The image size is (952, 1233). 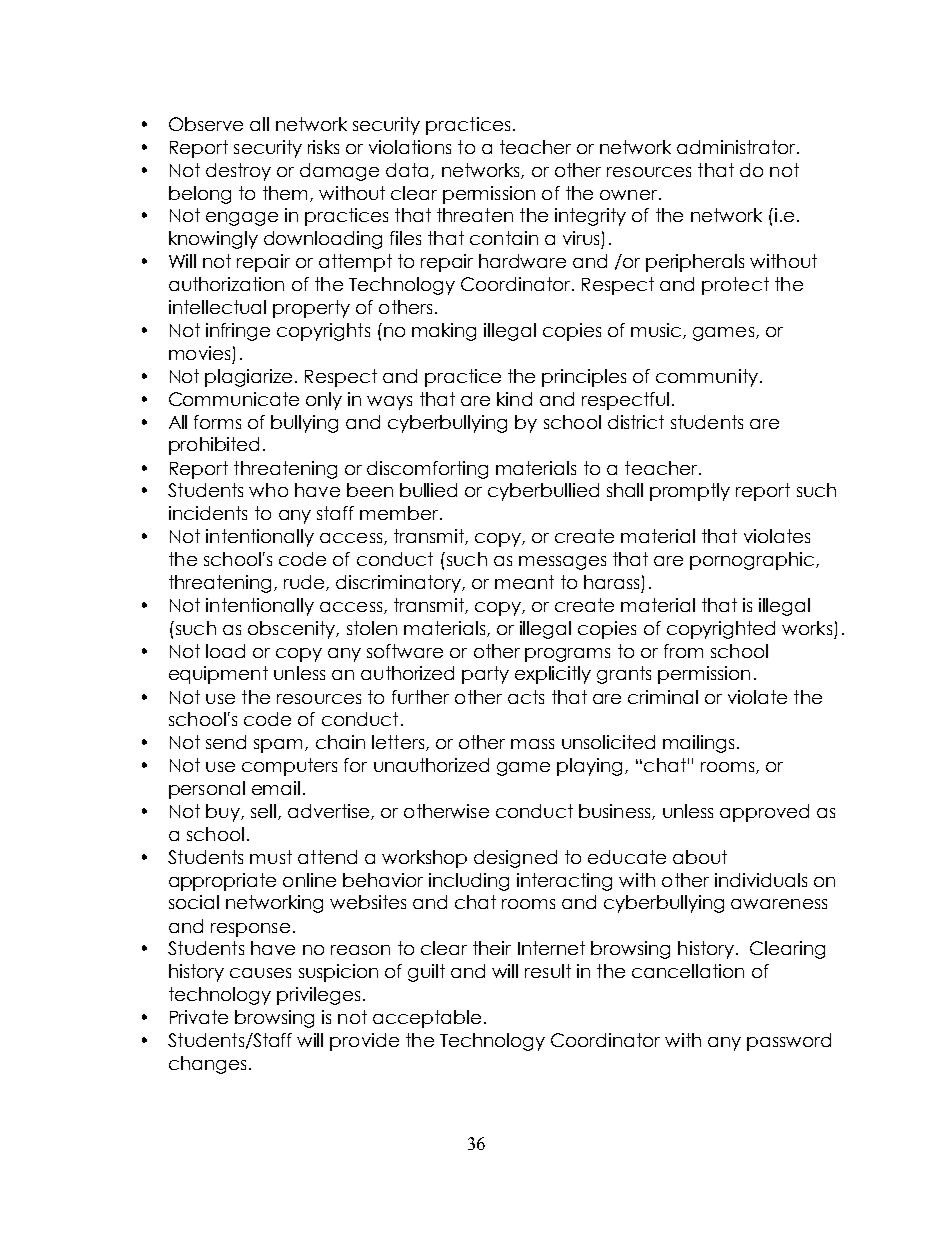 What do you see at coordinates (410, 147) in the screenshot?
I see `violations` at bounding box center [410, 147].
